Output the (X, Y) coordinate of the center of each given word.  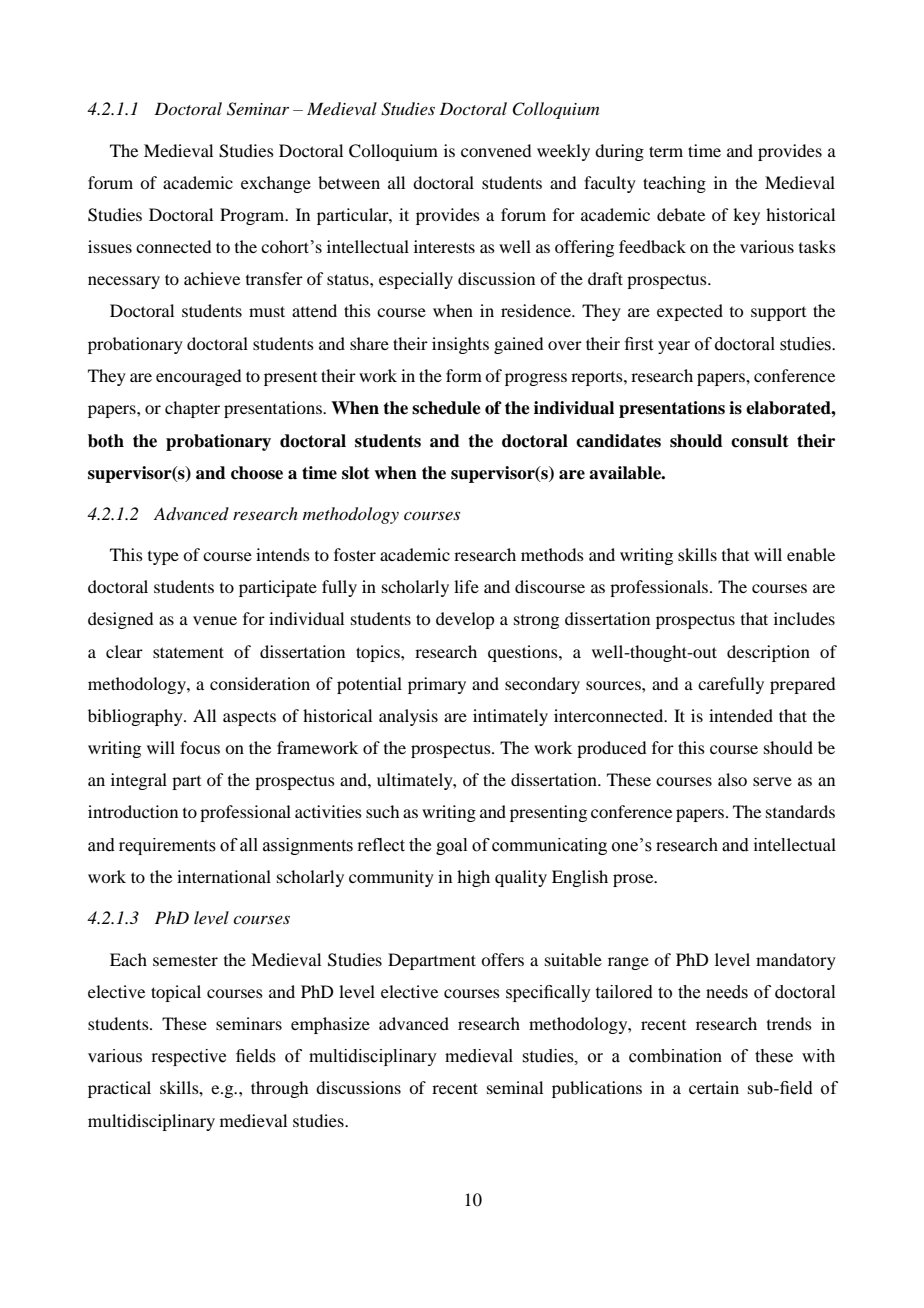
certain (714, 1087)
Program (253, 216)
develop (465, 620)
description (768, 653)
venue (215, 620)
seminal (515, 1087)
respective (188, 1057)
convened (496, 150)
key (746, 216)
